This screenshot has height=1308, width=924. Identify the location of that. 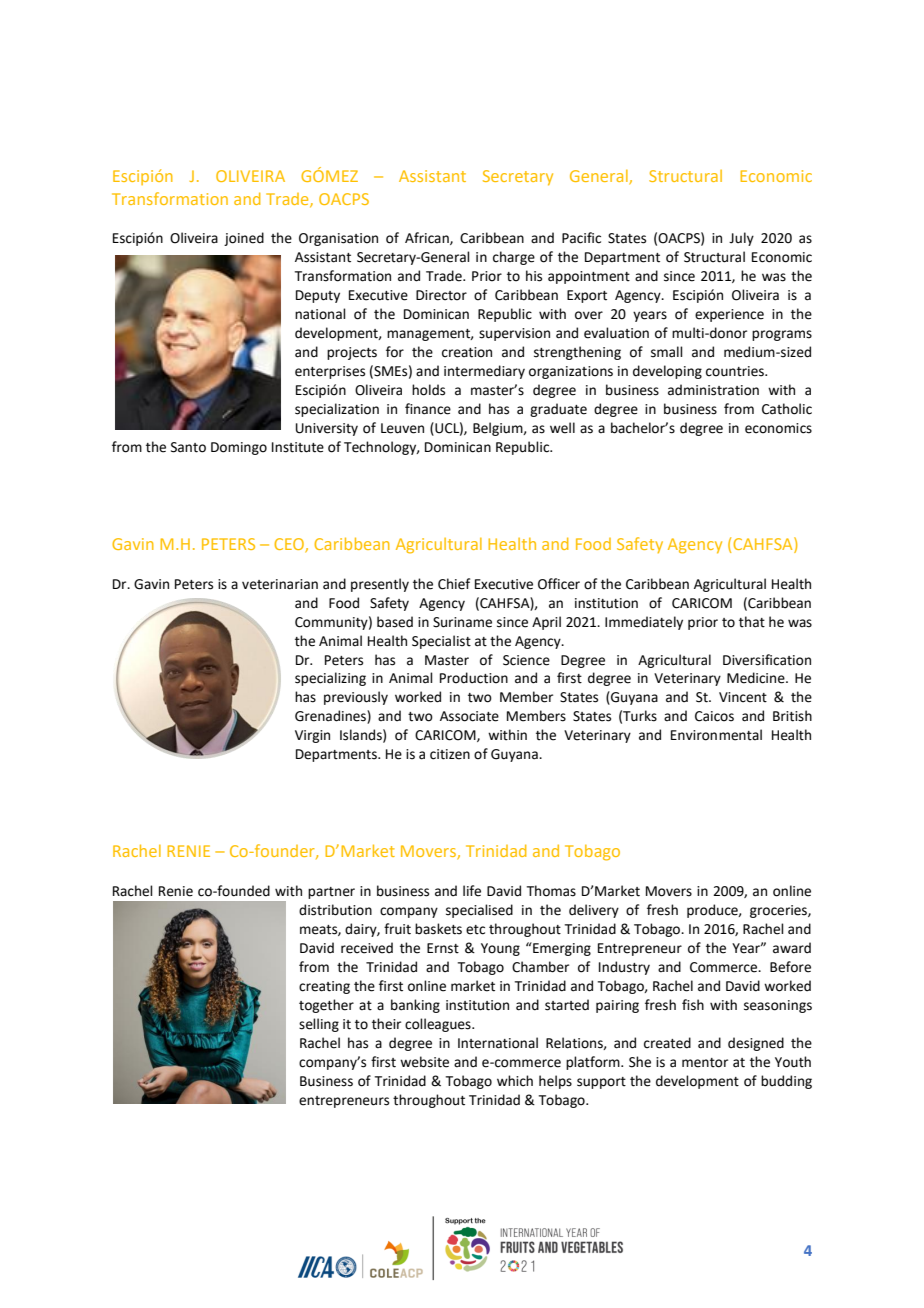
(752, 622).
